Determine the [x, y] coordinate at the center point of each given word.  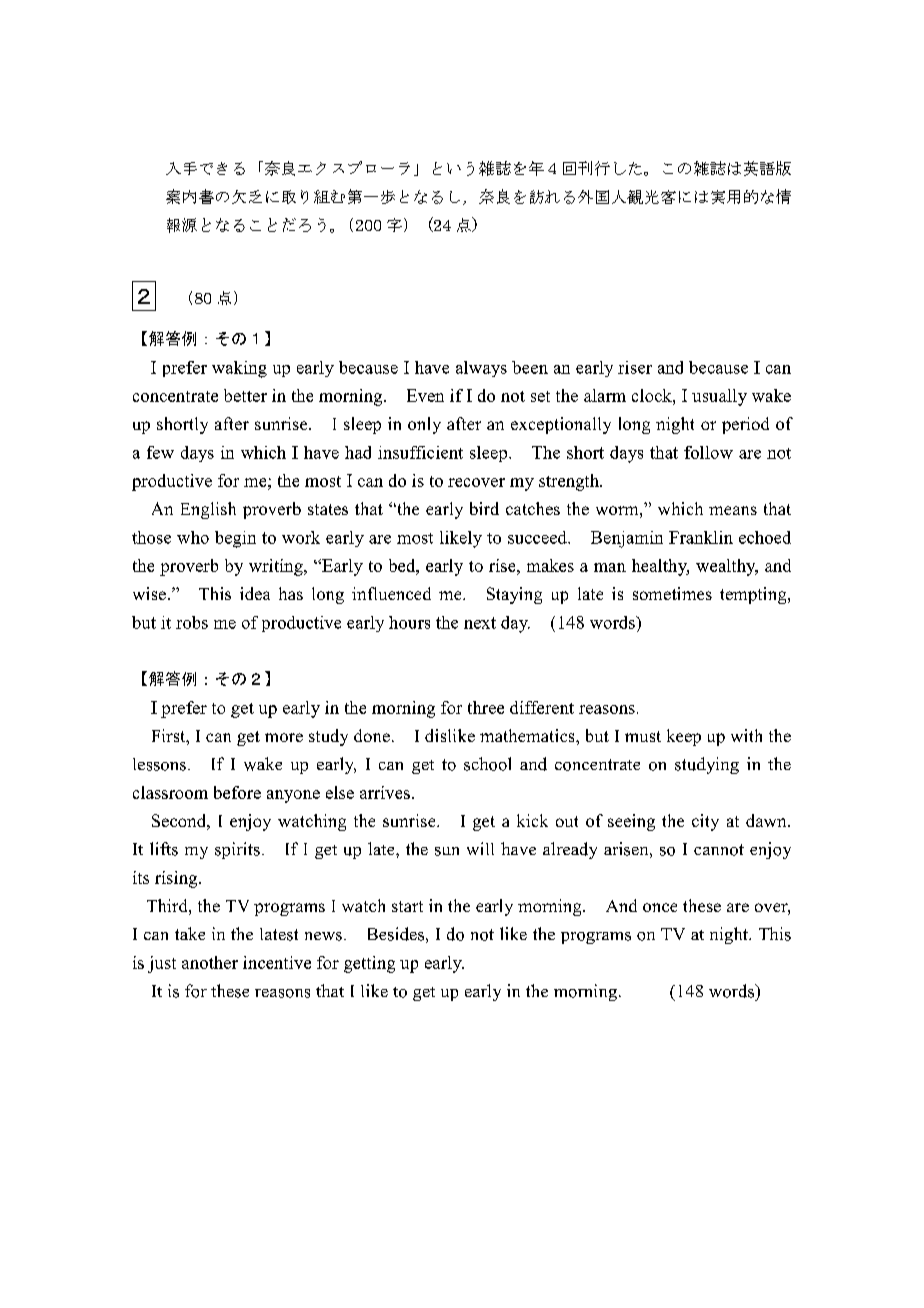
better [245, 395]
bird [484, 508]
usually [719, 397]
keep [684, 737]
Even [425, 395]
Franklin [701, 537]
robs [192, 622]
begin [235, 539]
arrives [385, 792]
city [705, 822]
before [237, 792]
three [486, 707]
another [210, 962]
